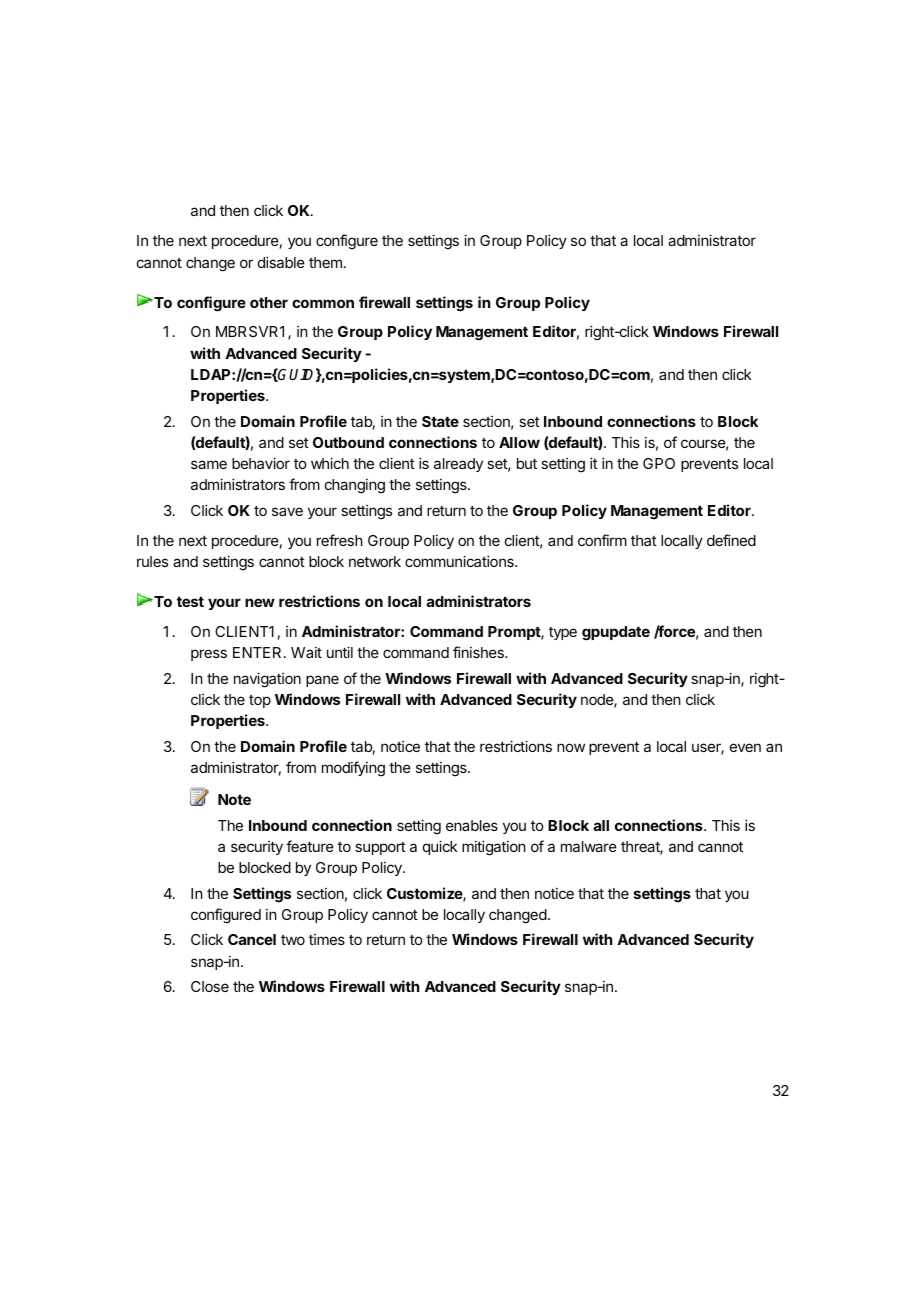  I want to click on Close, so click(210, 986).
